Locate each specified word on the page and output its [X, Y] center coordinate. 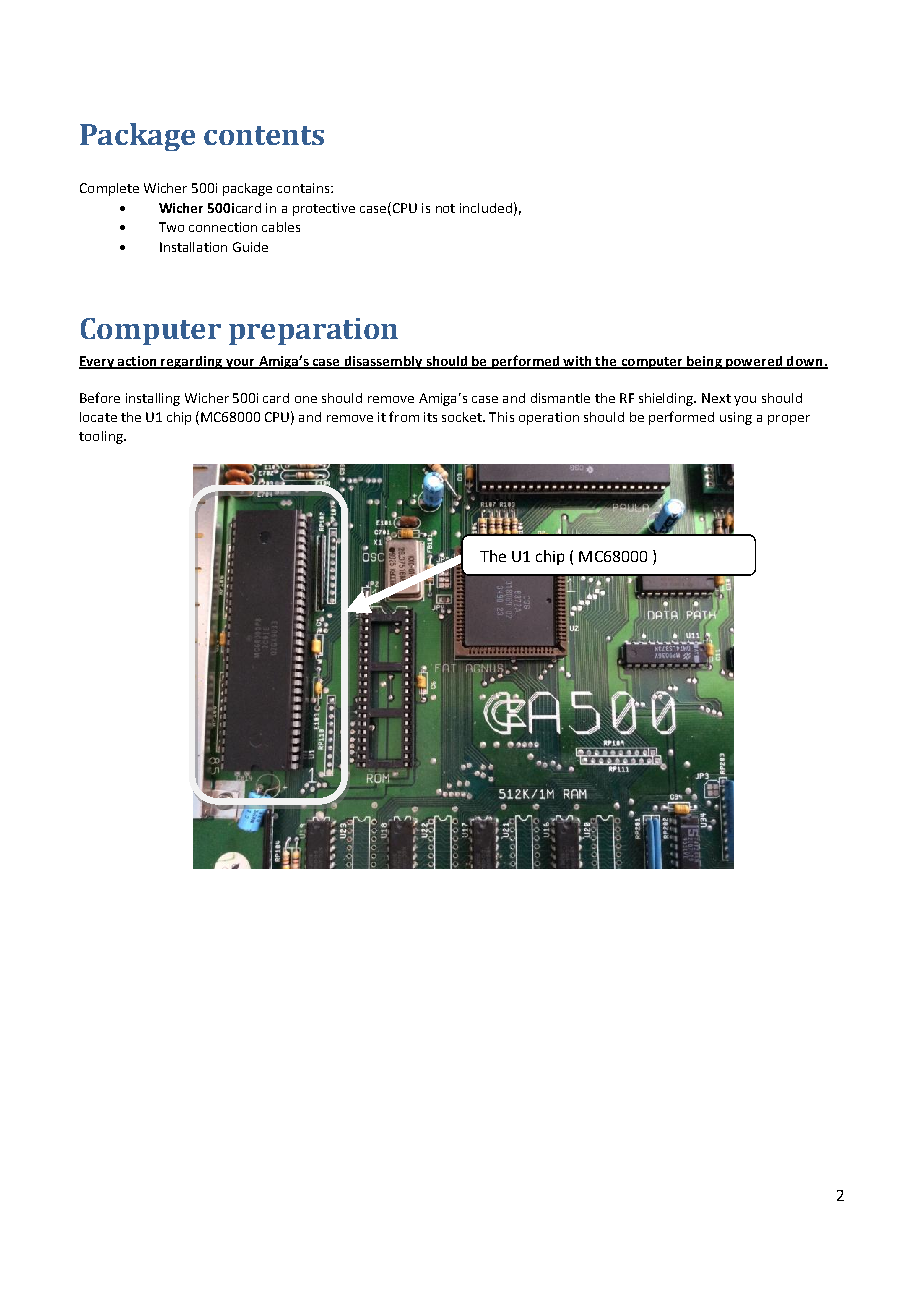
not [445, 208]
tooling [102, 437]
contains [304, 188]
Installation [193, 247]
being [704, 362]
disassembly [383, 362]
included [486, 208]
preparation [313, 331]
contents [264, 135]
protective [324, 209]
